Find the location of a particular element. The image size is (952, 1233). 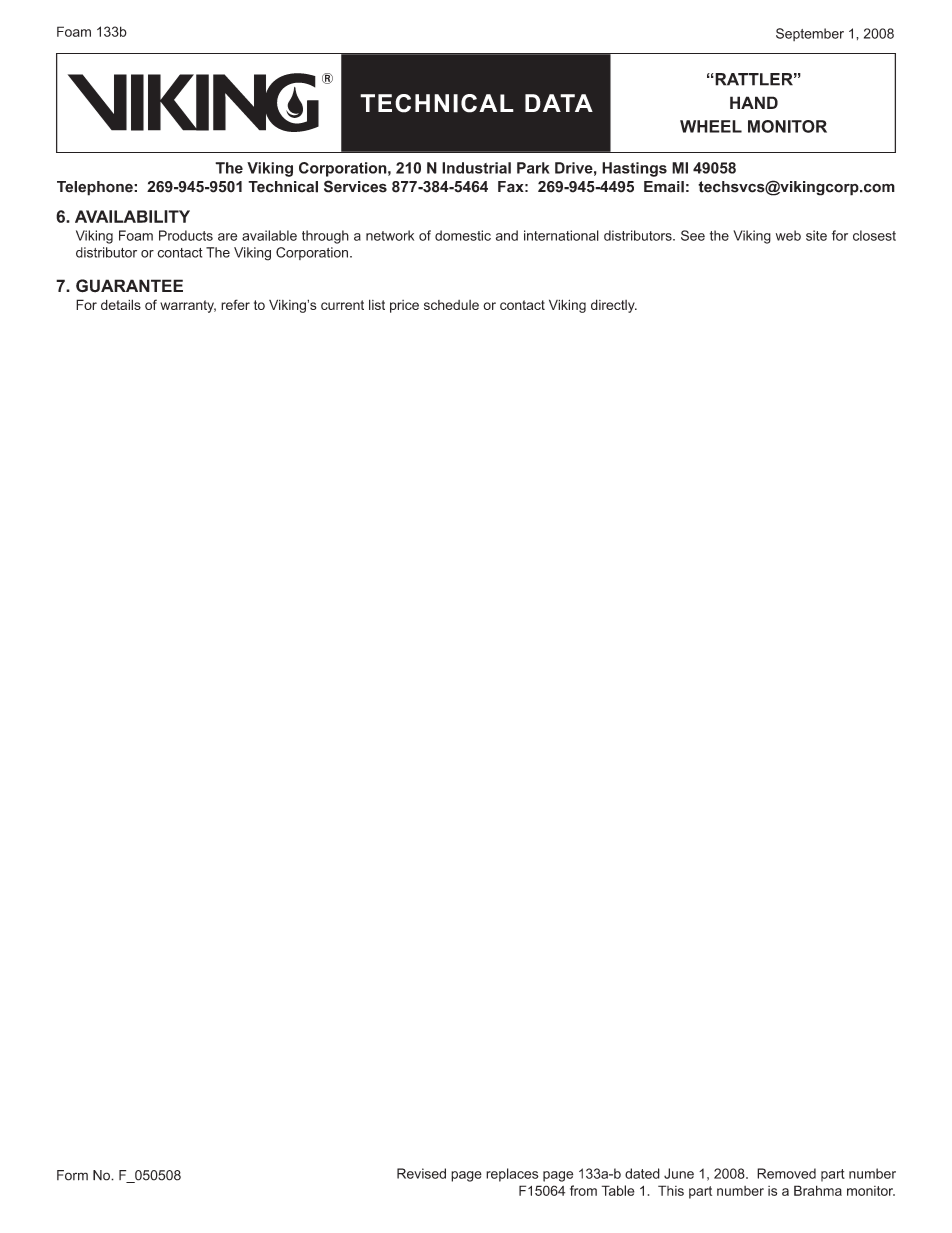

DATA is located at coordinates (559, 103).
